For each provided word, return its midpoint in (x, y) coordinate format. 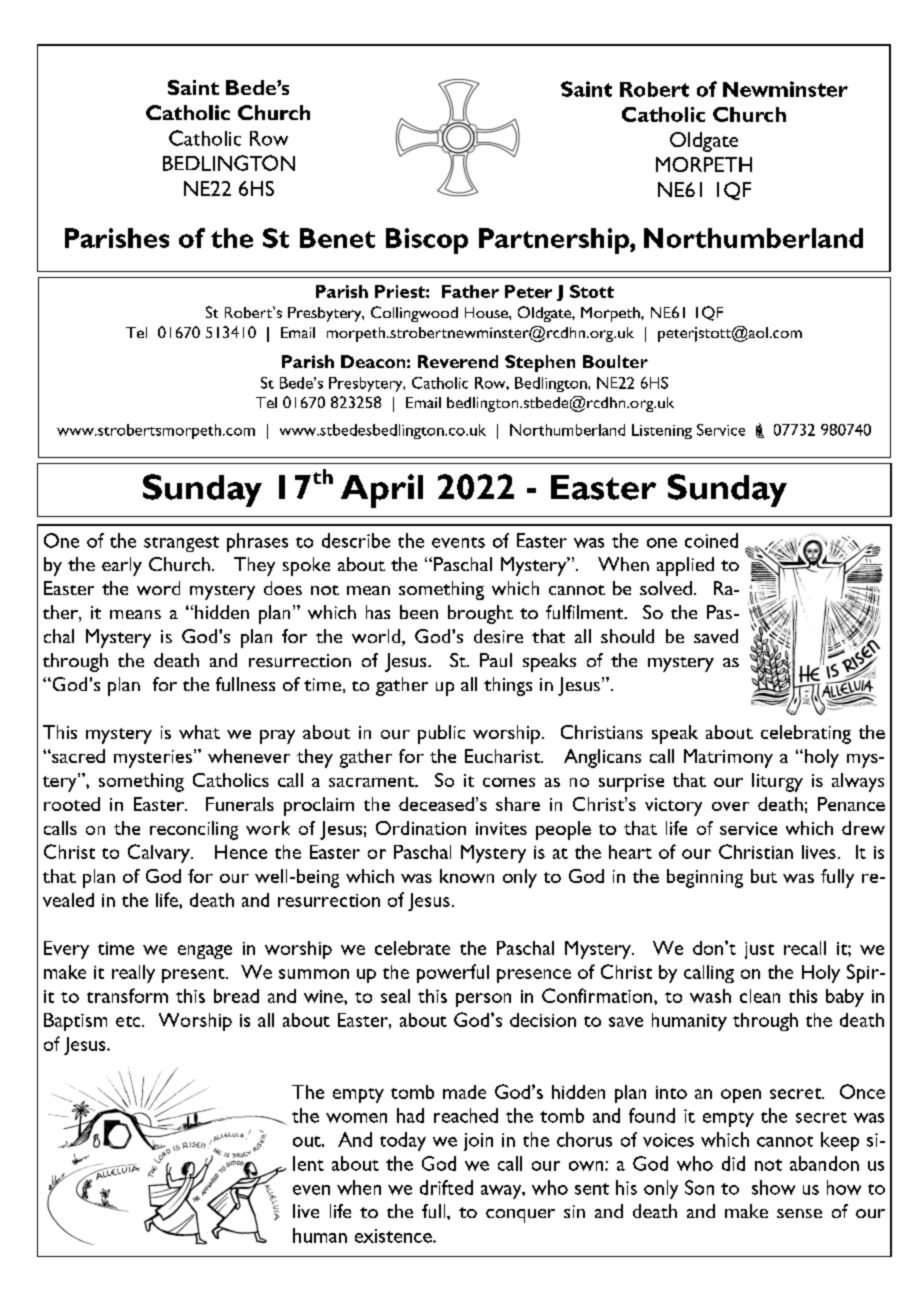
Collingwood (414, 314)
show (773, 1187)
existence (394, 1236)
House (487, 312)
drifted (446, 1187)
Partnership (555, 241)
